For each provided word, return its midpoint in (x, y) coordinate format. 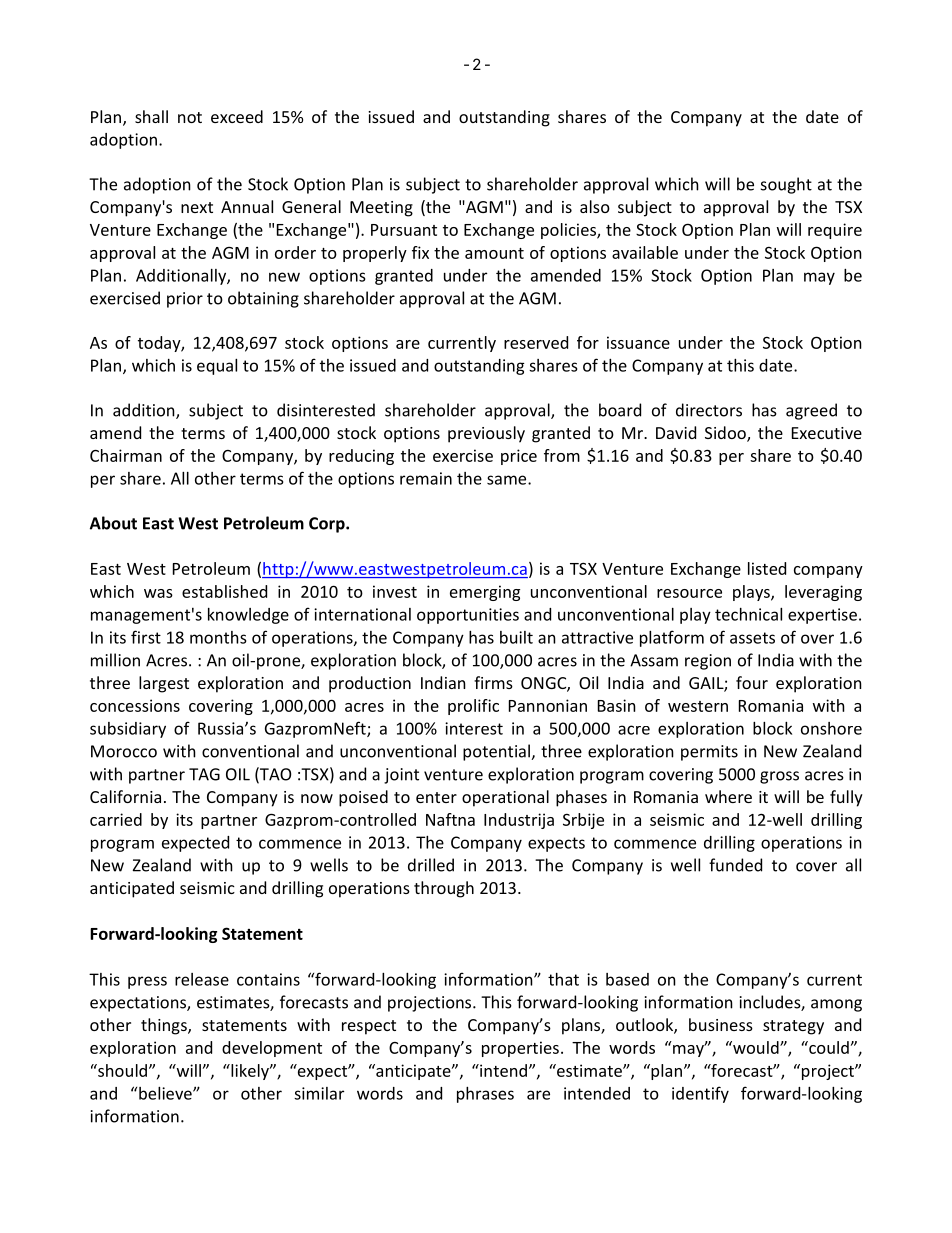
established (224, 591)
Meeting (381, 209)
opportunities (468, 616)
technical (748, 614)
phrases (485, 1095)
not (190, 117)
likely (250, 1072)
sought (786, 185)
